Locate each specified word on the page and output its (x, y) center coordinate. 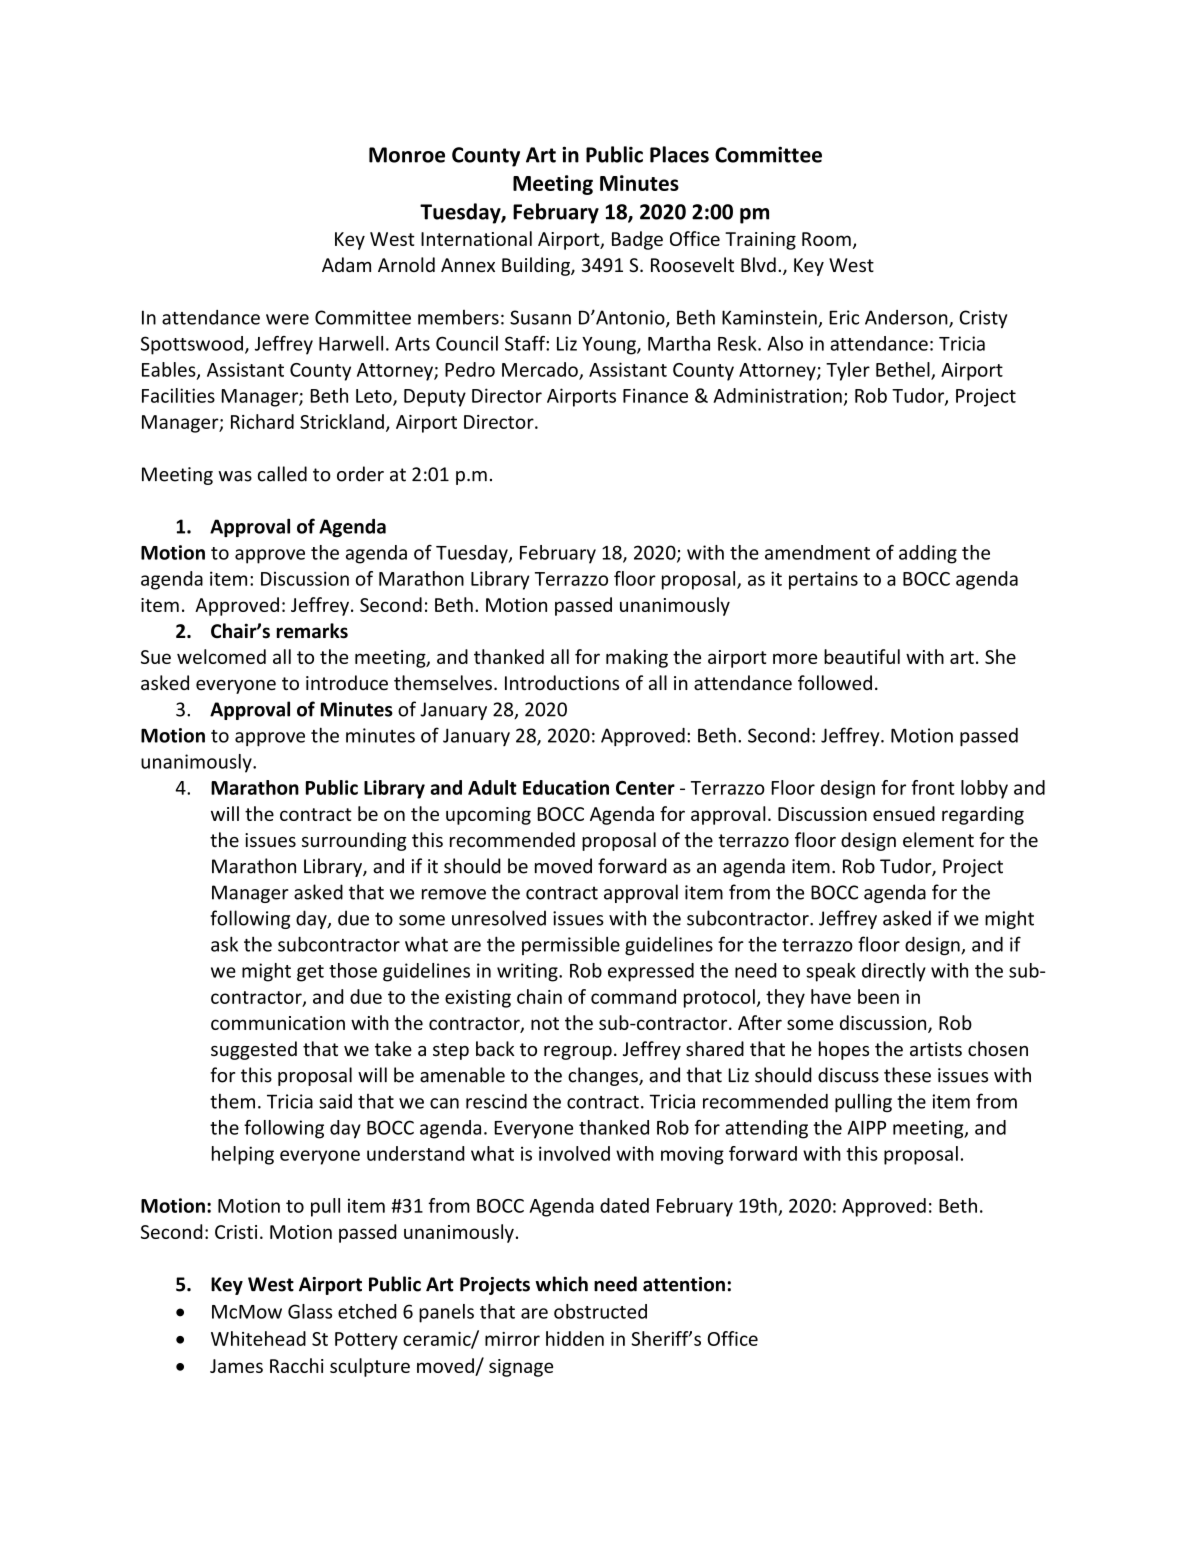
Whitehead (258, 1338)
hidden (575, 1338)
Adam (346, 264)
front (933, 787)
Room (826, 239)
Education (566, 787)
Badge (637, 240)
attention (684, 1284)
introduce (347, 682)
